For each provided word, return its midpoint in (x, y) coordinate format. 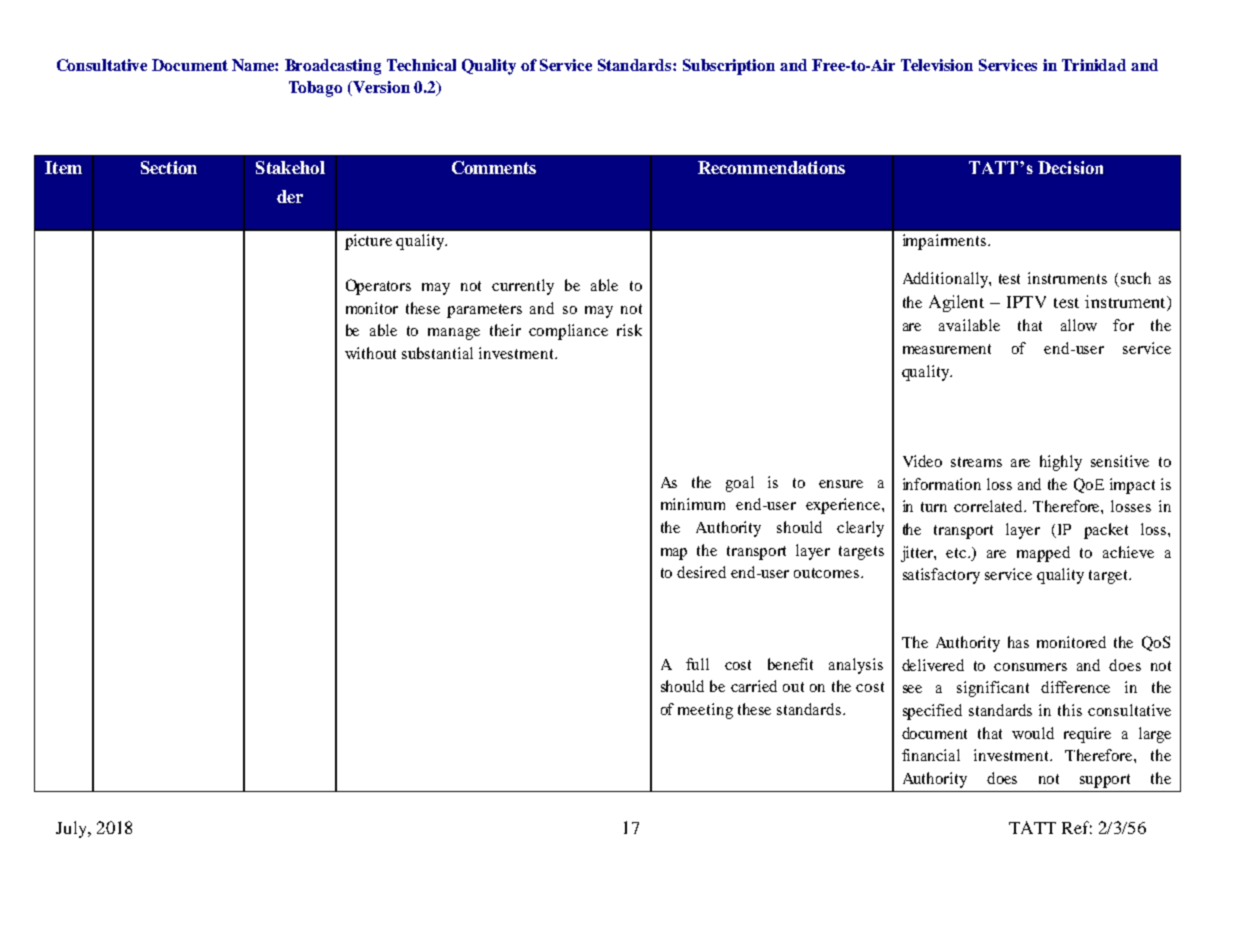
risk (629, 330)
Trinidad (1094, 65)
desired (701, 572)
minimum (693, 504)
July (73, 829)
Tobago (315, 89)
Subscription (729, 67)
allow (1079, 325)
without (370, 353)
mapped (1043, 554)
